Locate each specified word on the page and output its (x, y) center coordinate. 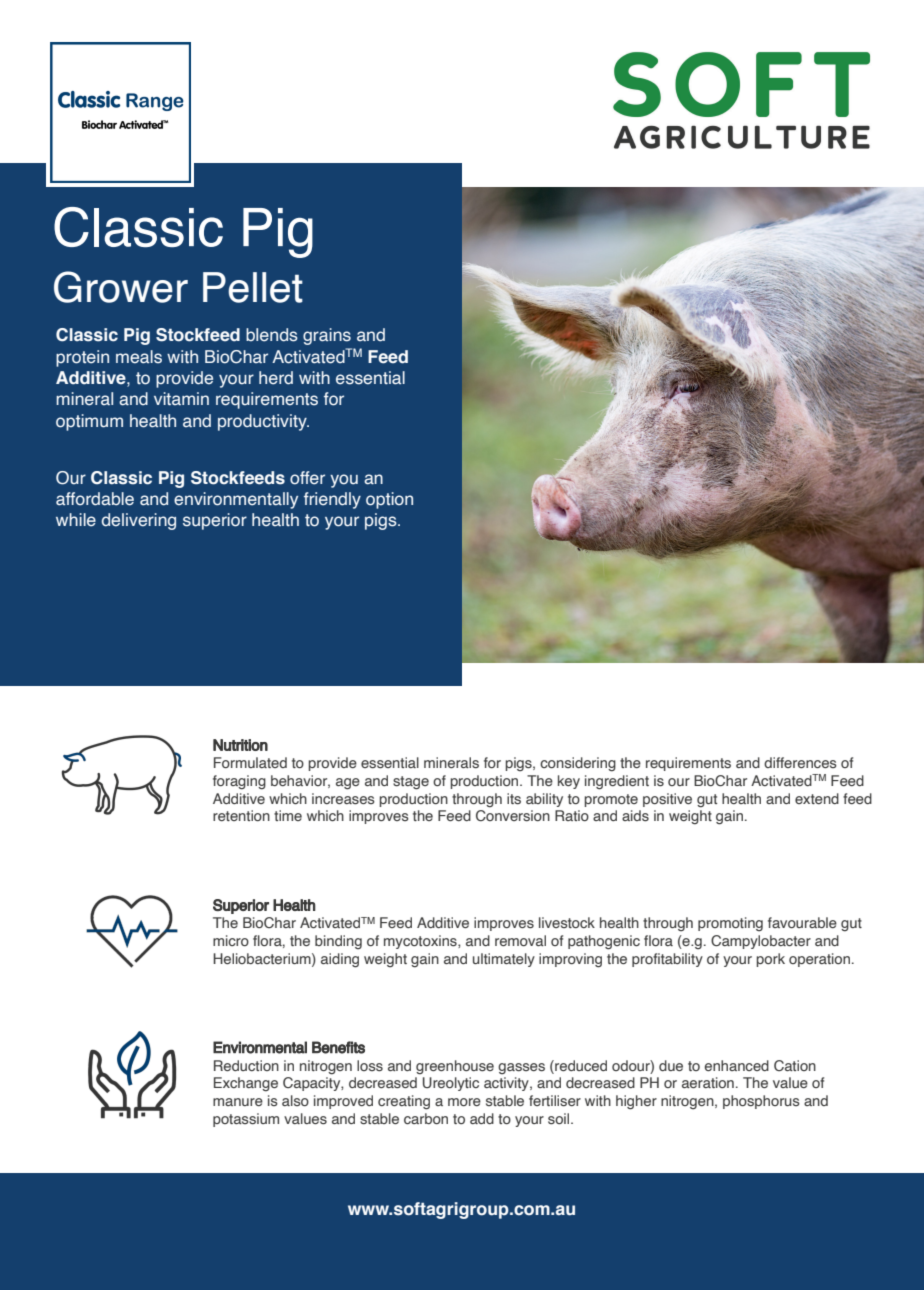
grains (327, 336)
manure (238, 1102)
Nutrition (240, 745)
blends (272, 335)
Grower (121, 287)
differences (800, 762)
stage (411, 783)
